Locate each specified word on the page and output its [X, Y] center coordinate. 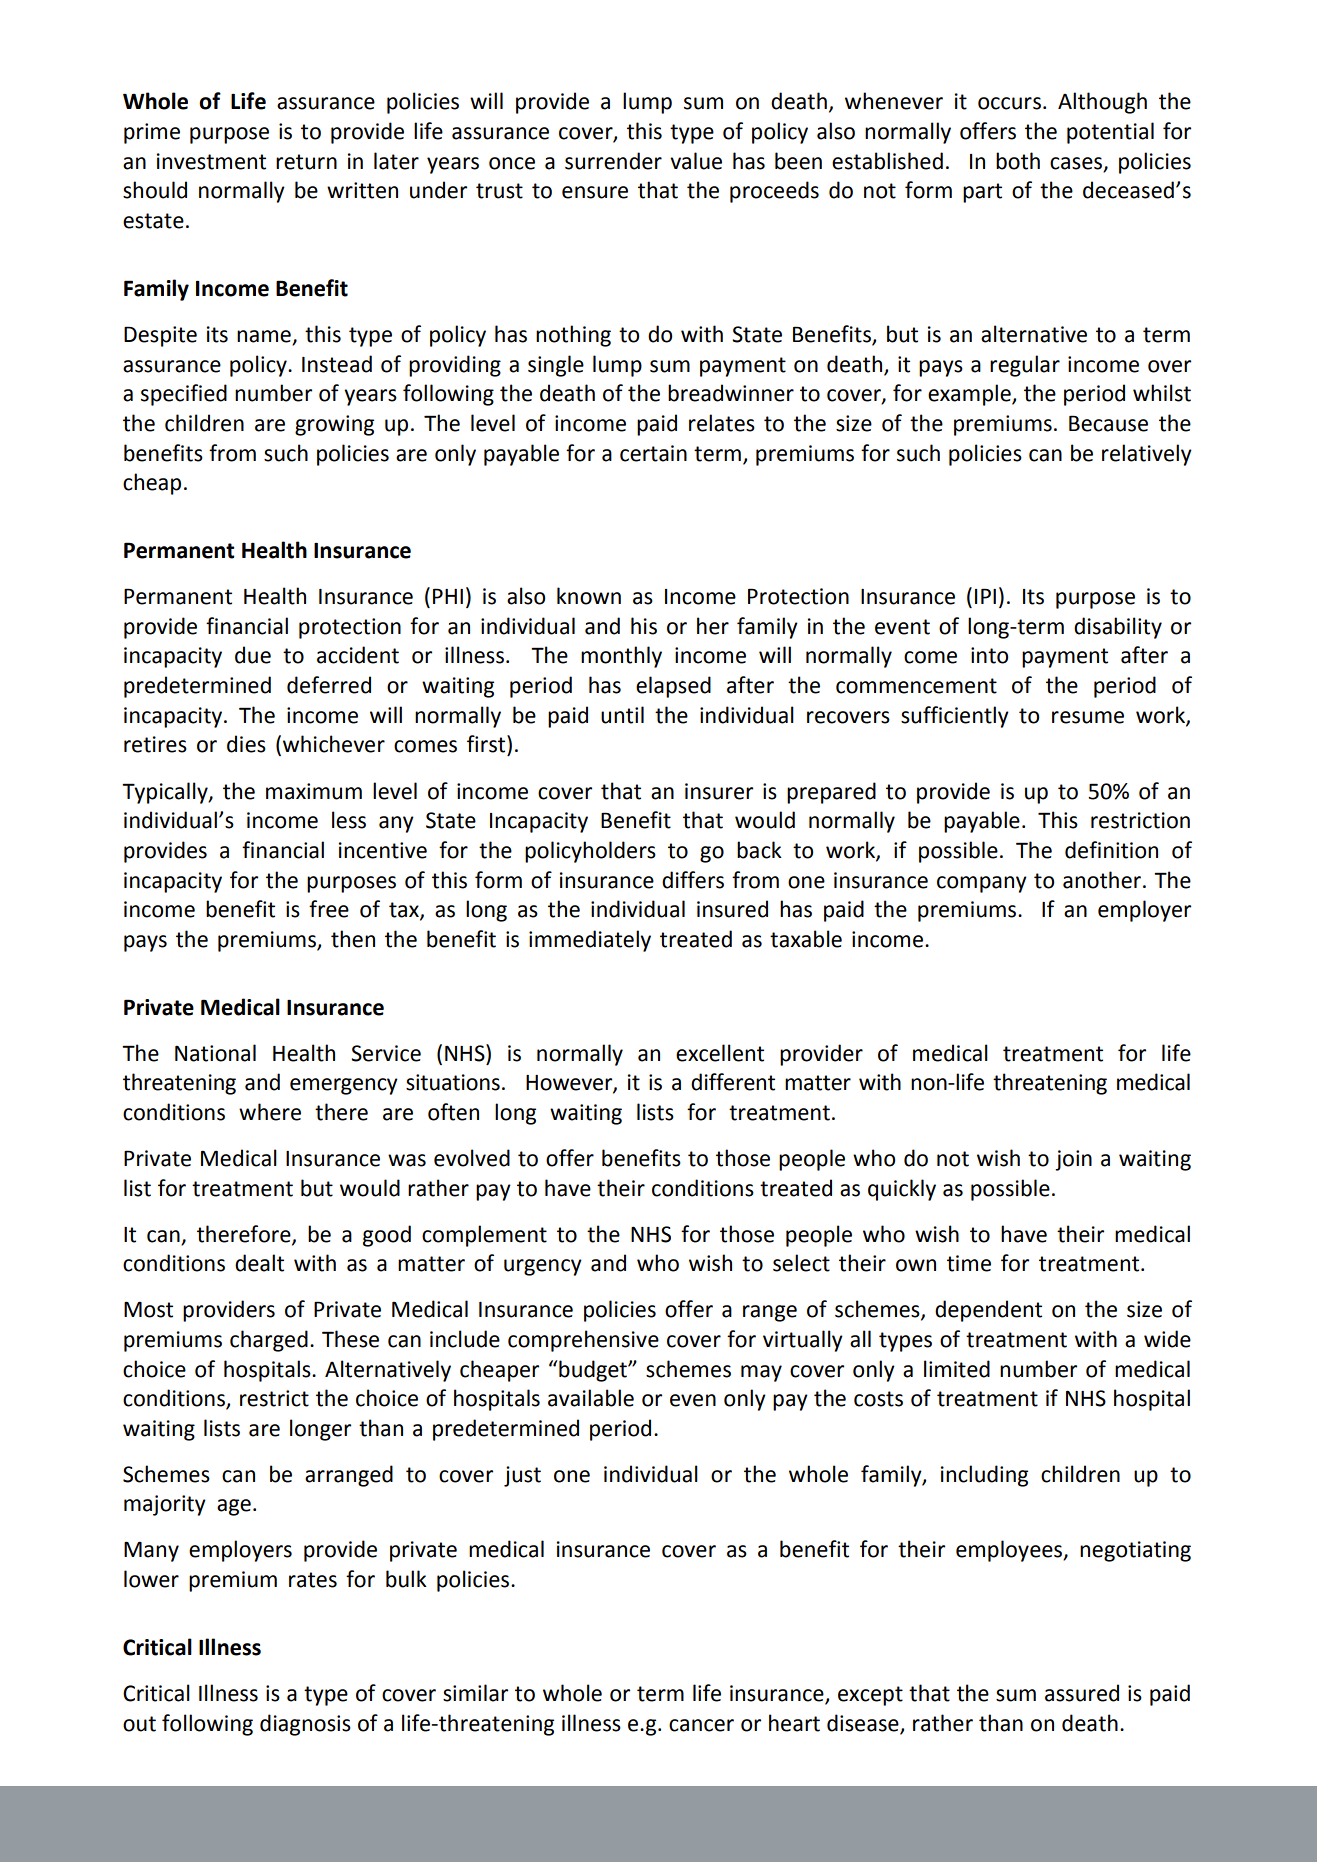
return [306, 162]
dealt [259, 1263]
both [1018, 161]
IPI [985, 596]
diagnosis [305, 1725]
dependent [988, 1311]
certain [653, 453]
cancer [701, 1725]
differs [693, 880]
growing [334, 425]
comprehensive [583, 1341]
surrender [613, 161]
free [329, 909]
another [1102, 880]
